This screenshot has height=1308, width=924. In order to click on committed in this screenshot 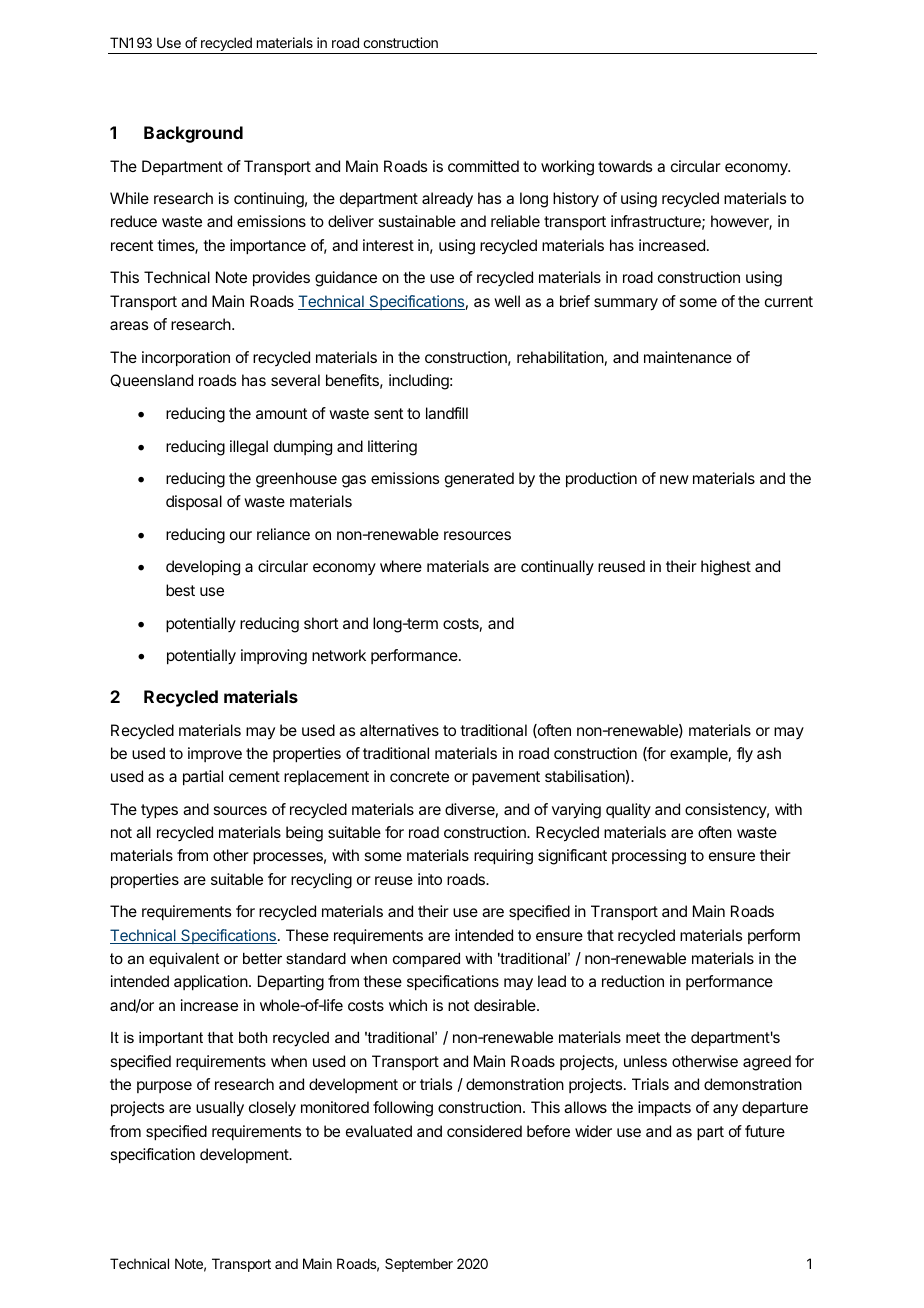, I will do `click(483, 166)`.
